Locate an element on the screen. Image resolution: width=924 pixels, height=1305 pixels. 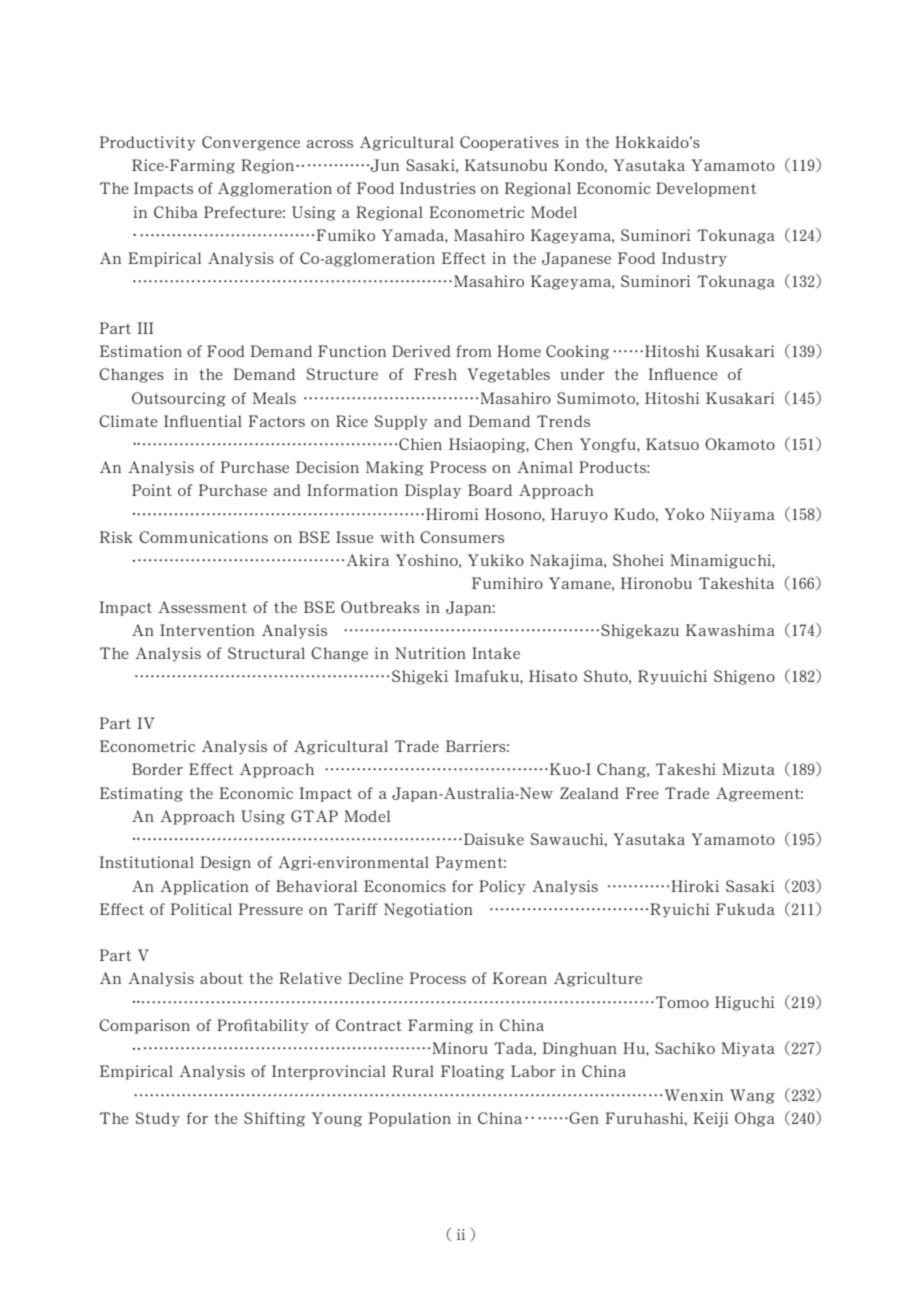
Yoko is located at coordinates (684, 514).
